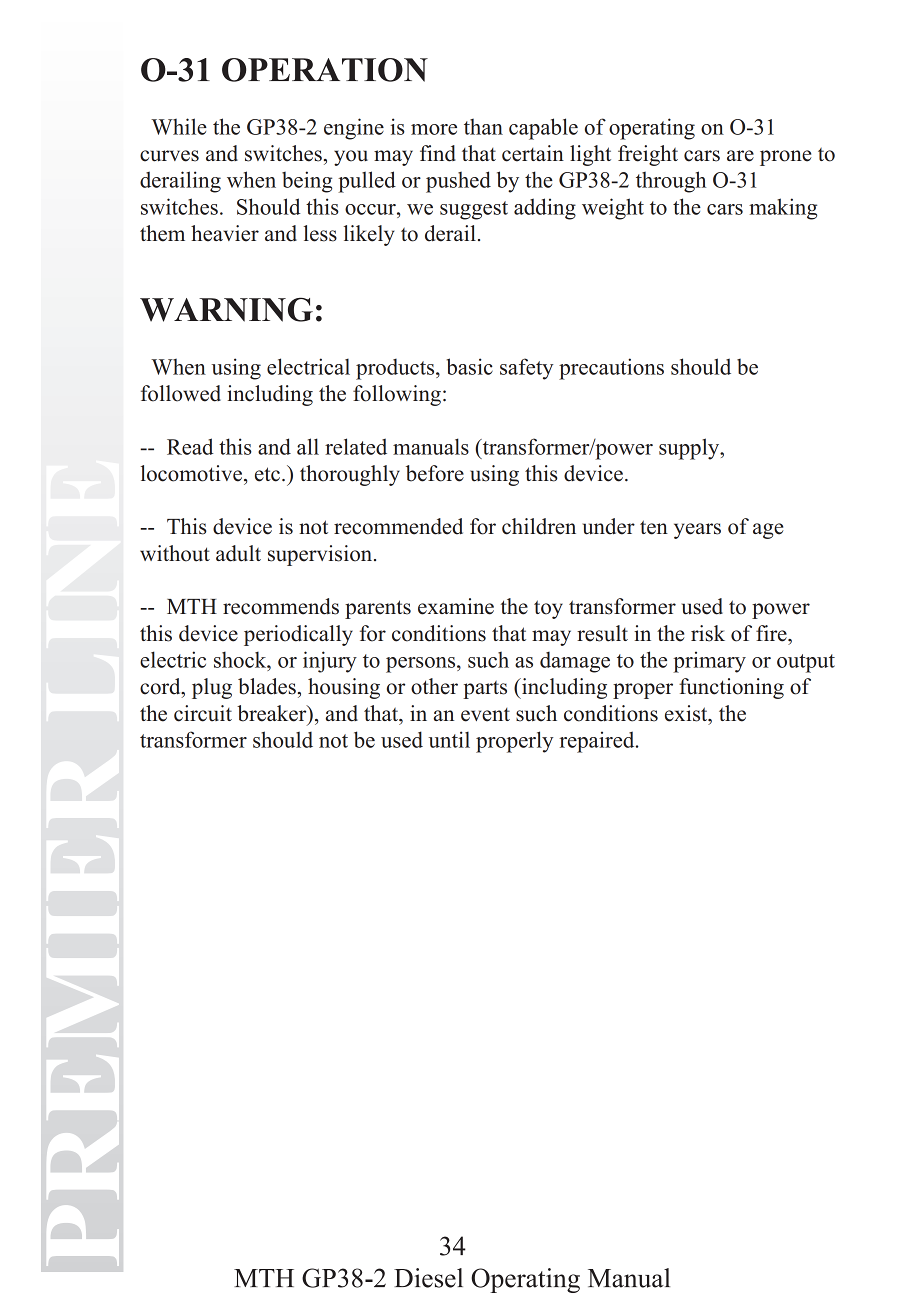  What do you see at coordinates (598, 742) in the screenshot?
I see `repaired` at bounding box center [598, 742].
